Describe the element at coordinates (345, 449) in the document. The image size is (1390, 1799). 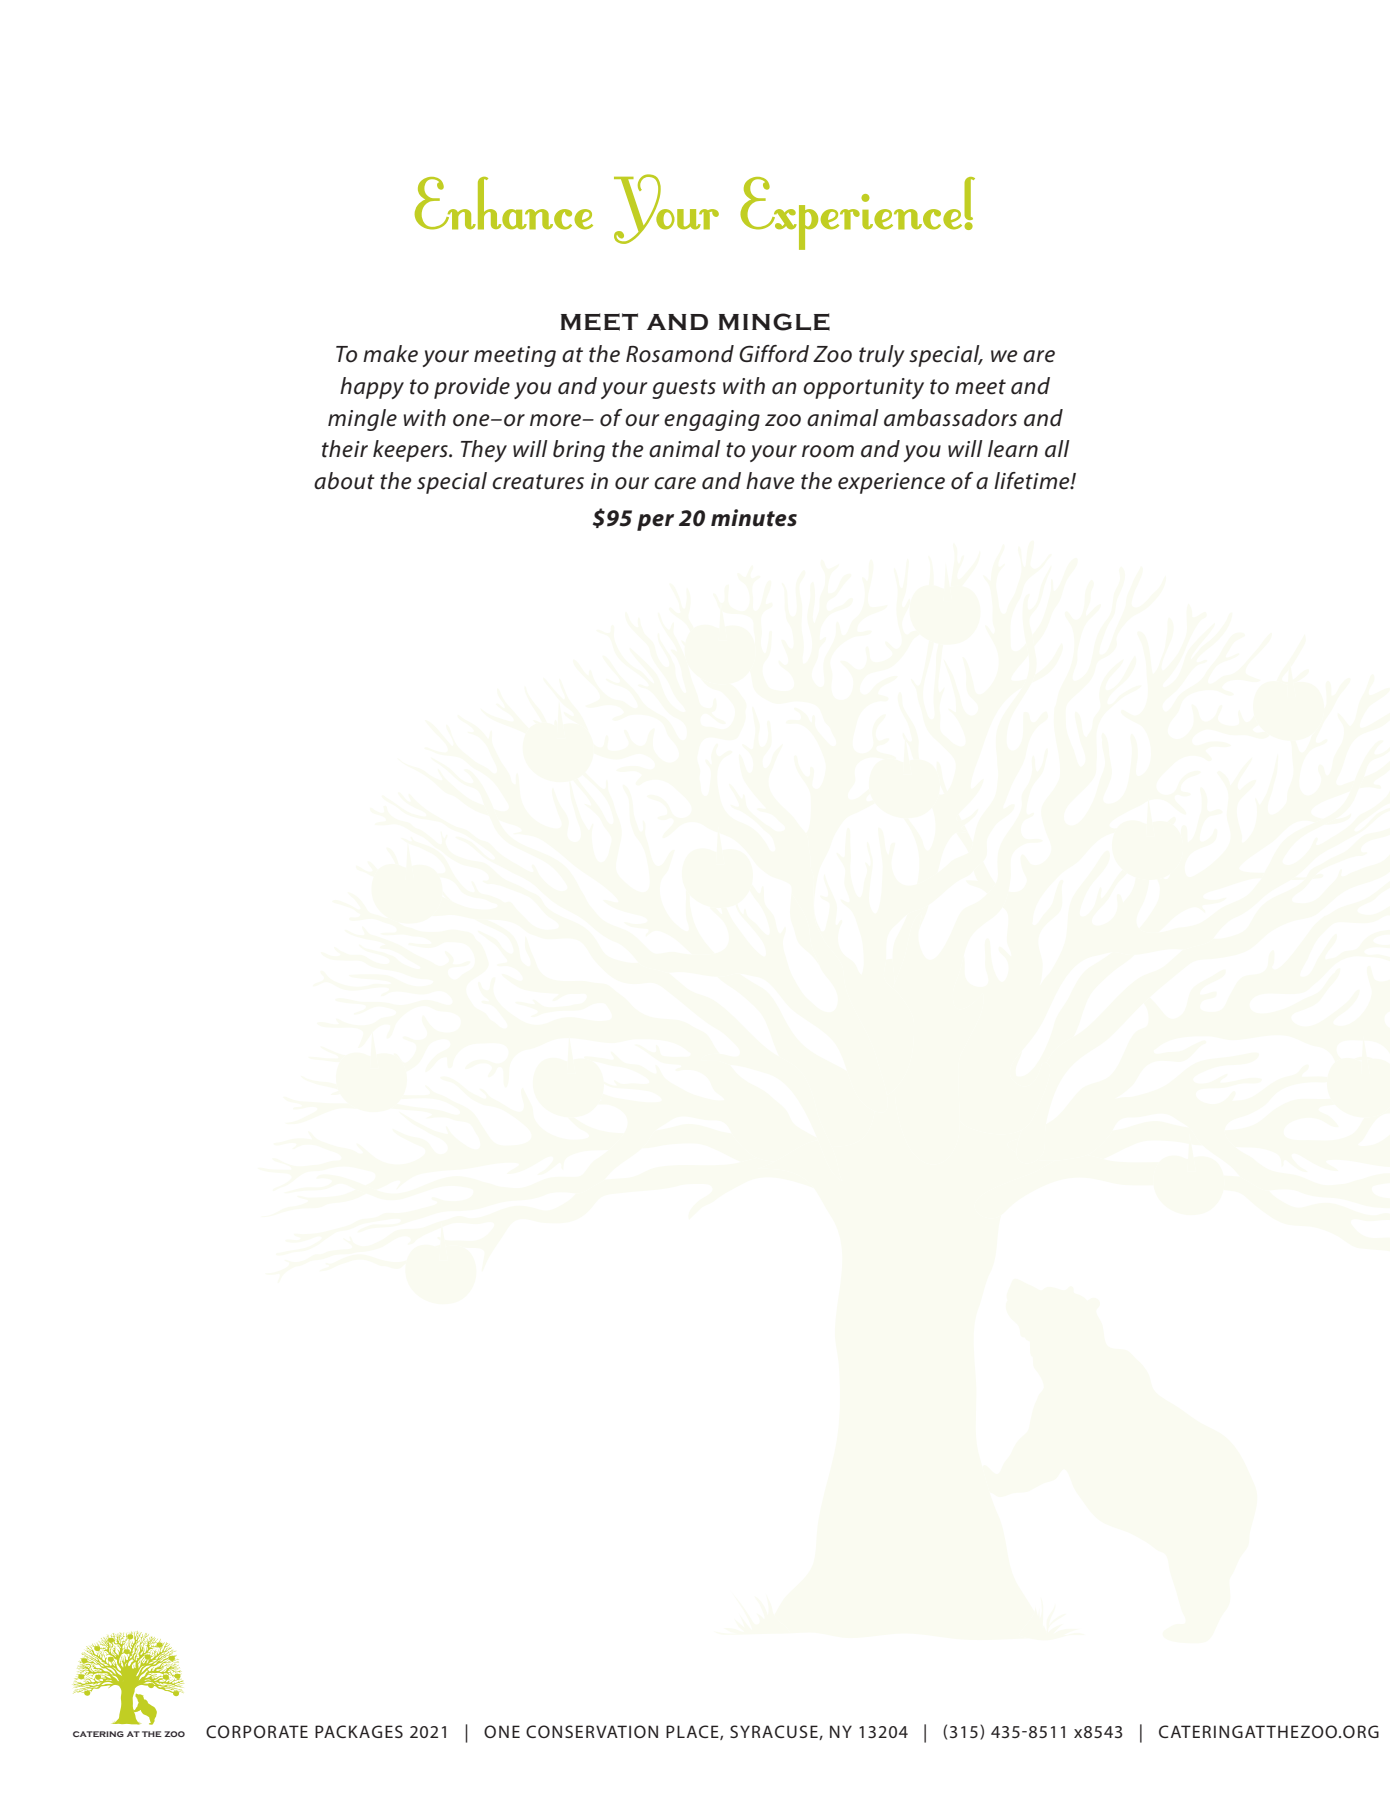
I see `their` at that location.
